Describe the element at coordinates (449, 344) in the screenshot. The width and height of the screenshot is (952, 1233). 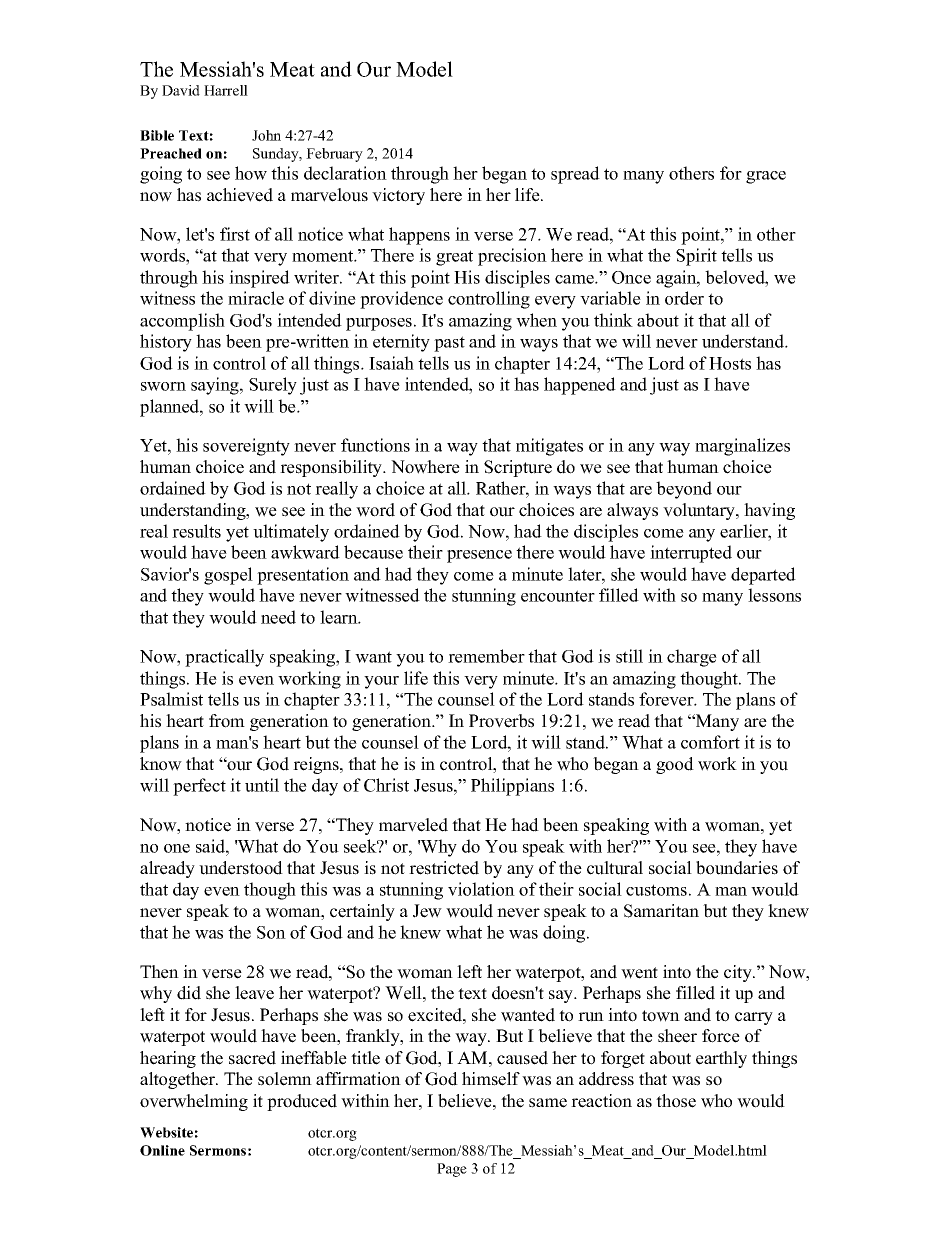
I see `past` at that location.
